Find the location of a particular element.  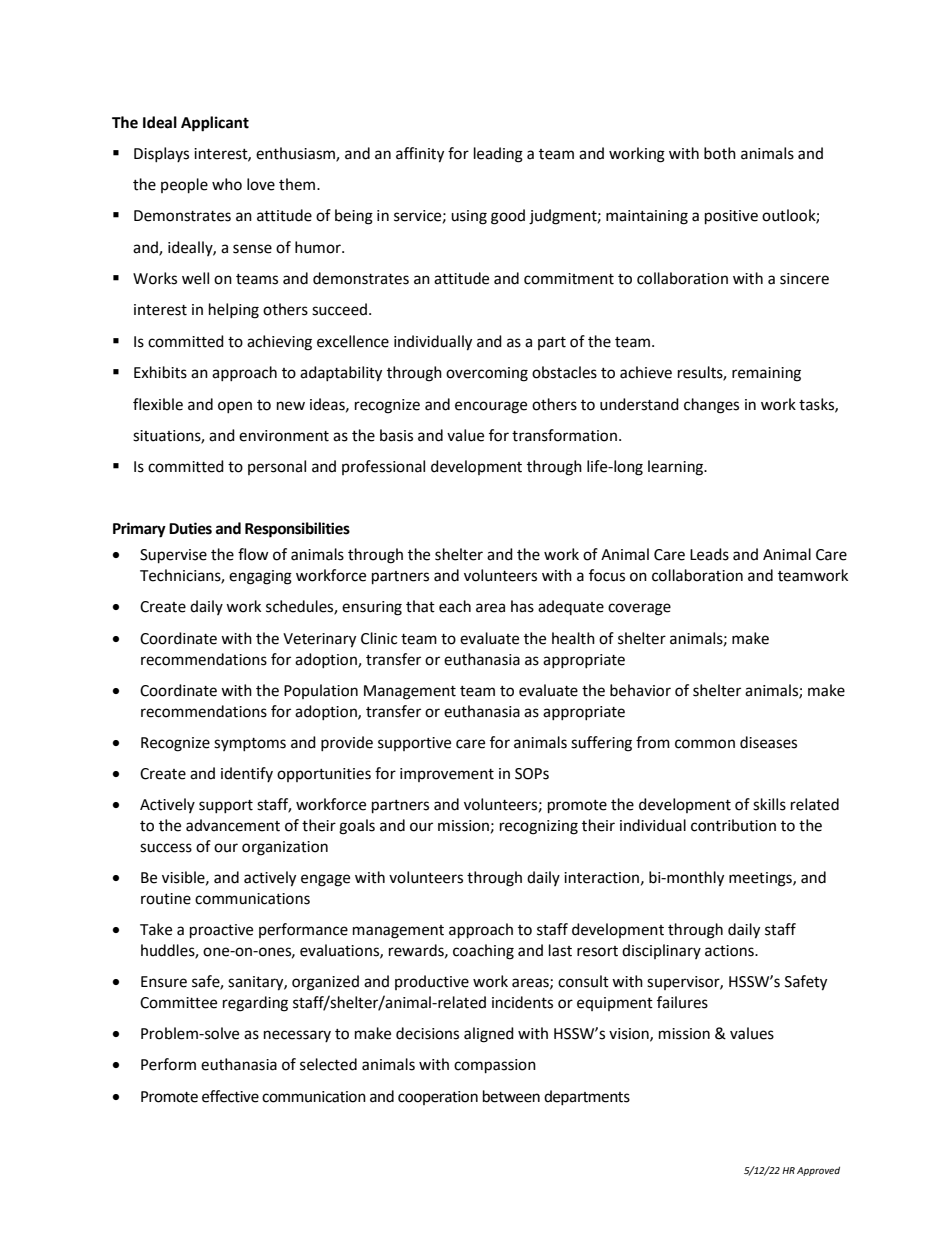

both is located at coordinates (720, 153).
